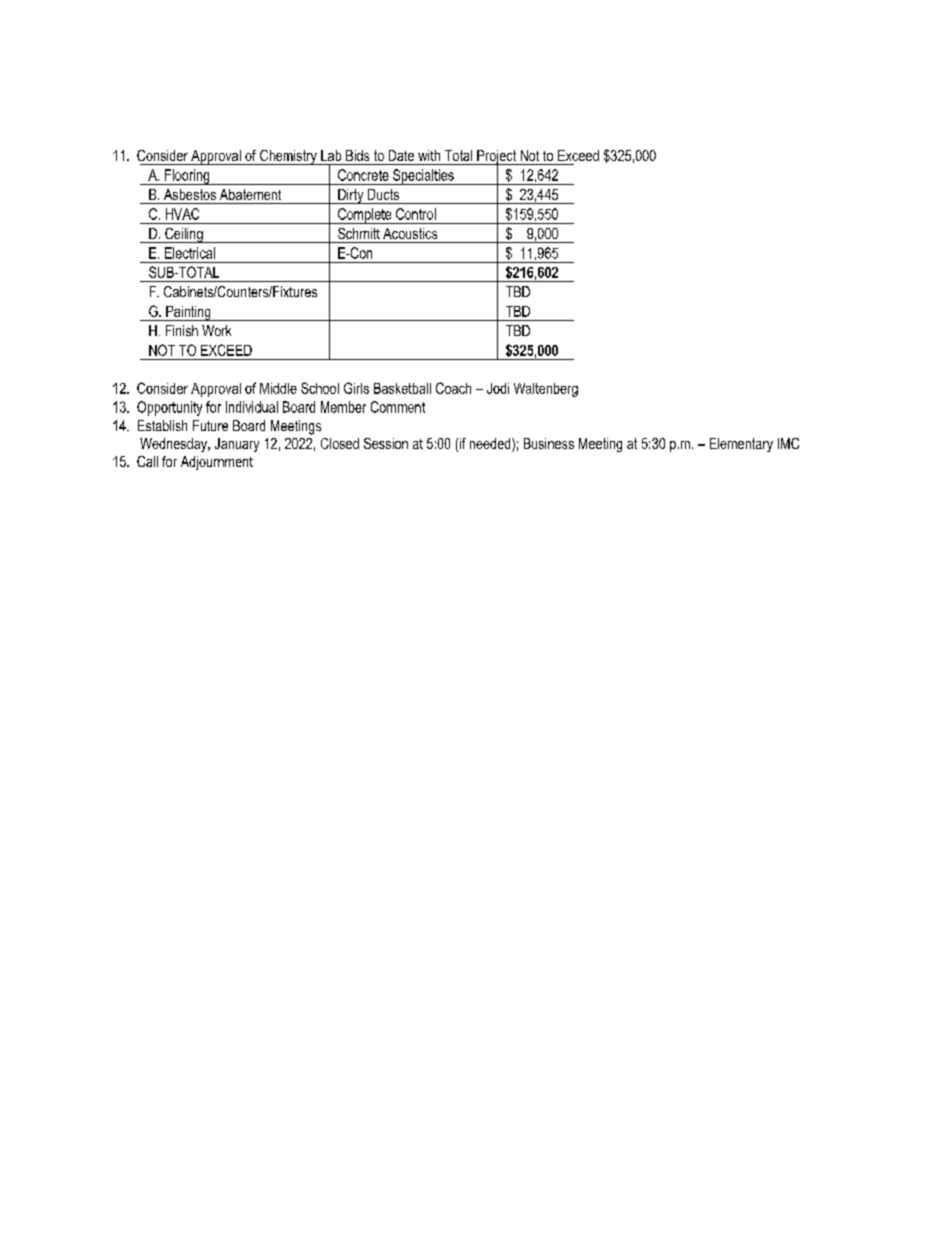 The image size is (952, 1233). I want to click on Elementary, so click(741, 445).
